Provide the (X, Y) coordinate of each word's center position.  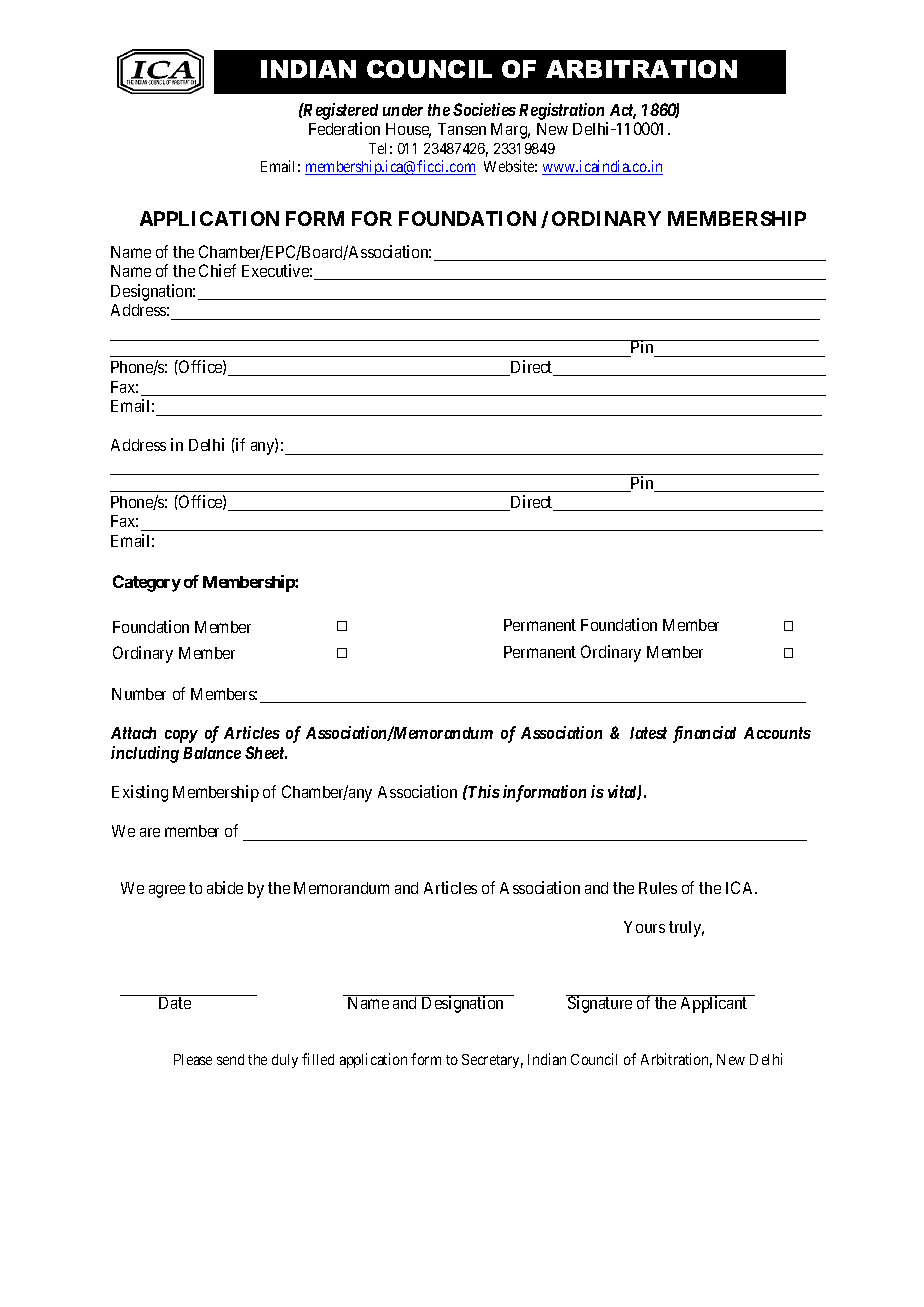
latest (648, 733)
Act (623, 111)
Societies (484, 109)
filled (318, 1059)
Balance (212, 753)
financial (704, 734)
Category (147, 583)
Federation (344, 128)
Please (193, 1059)
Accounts (777, 733)
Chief (217, 270)
